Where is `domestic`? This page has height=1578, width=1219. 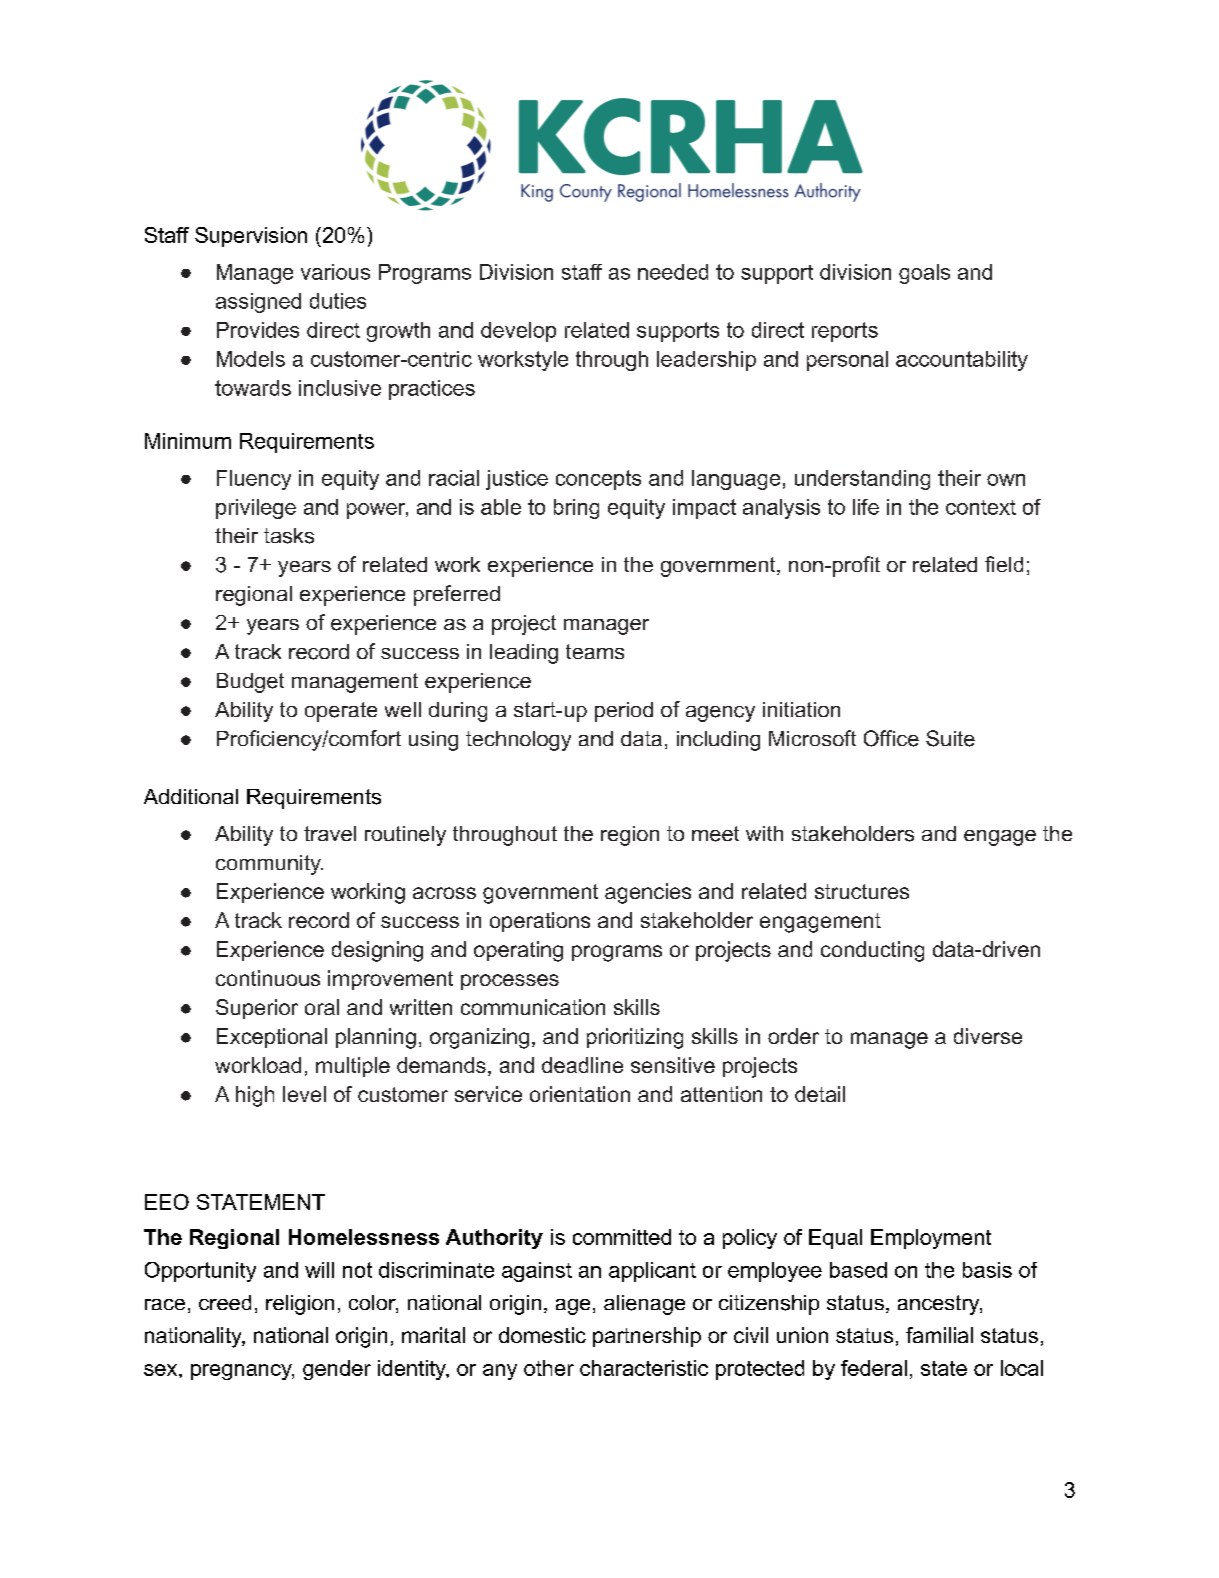 domestic is located at coordinates (542, 1335).
